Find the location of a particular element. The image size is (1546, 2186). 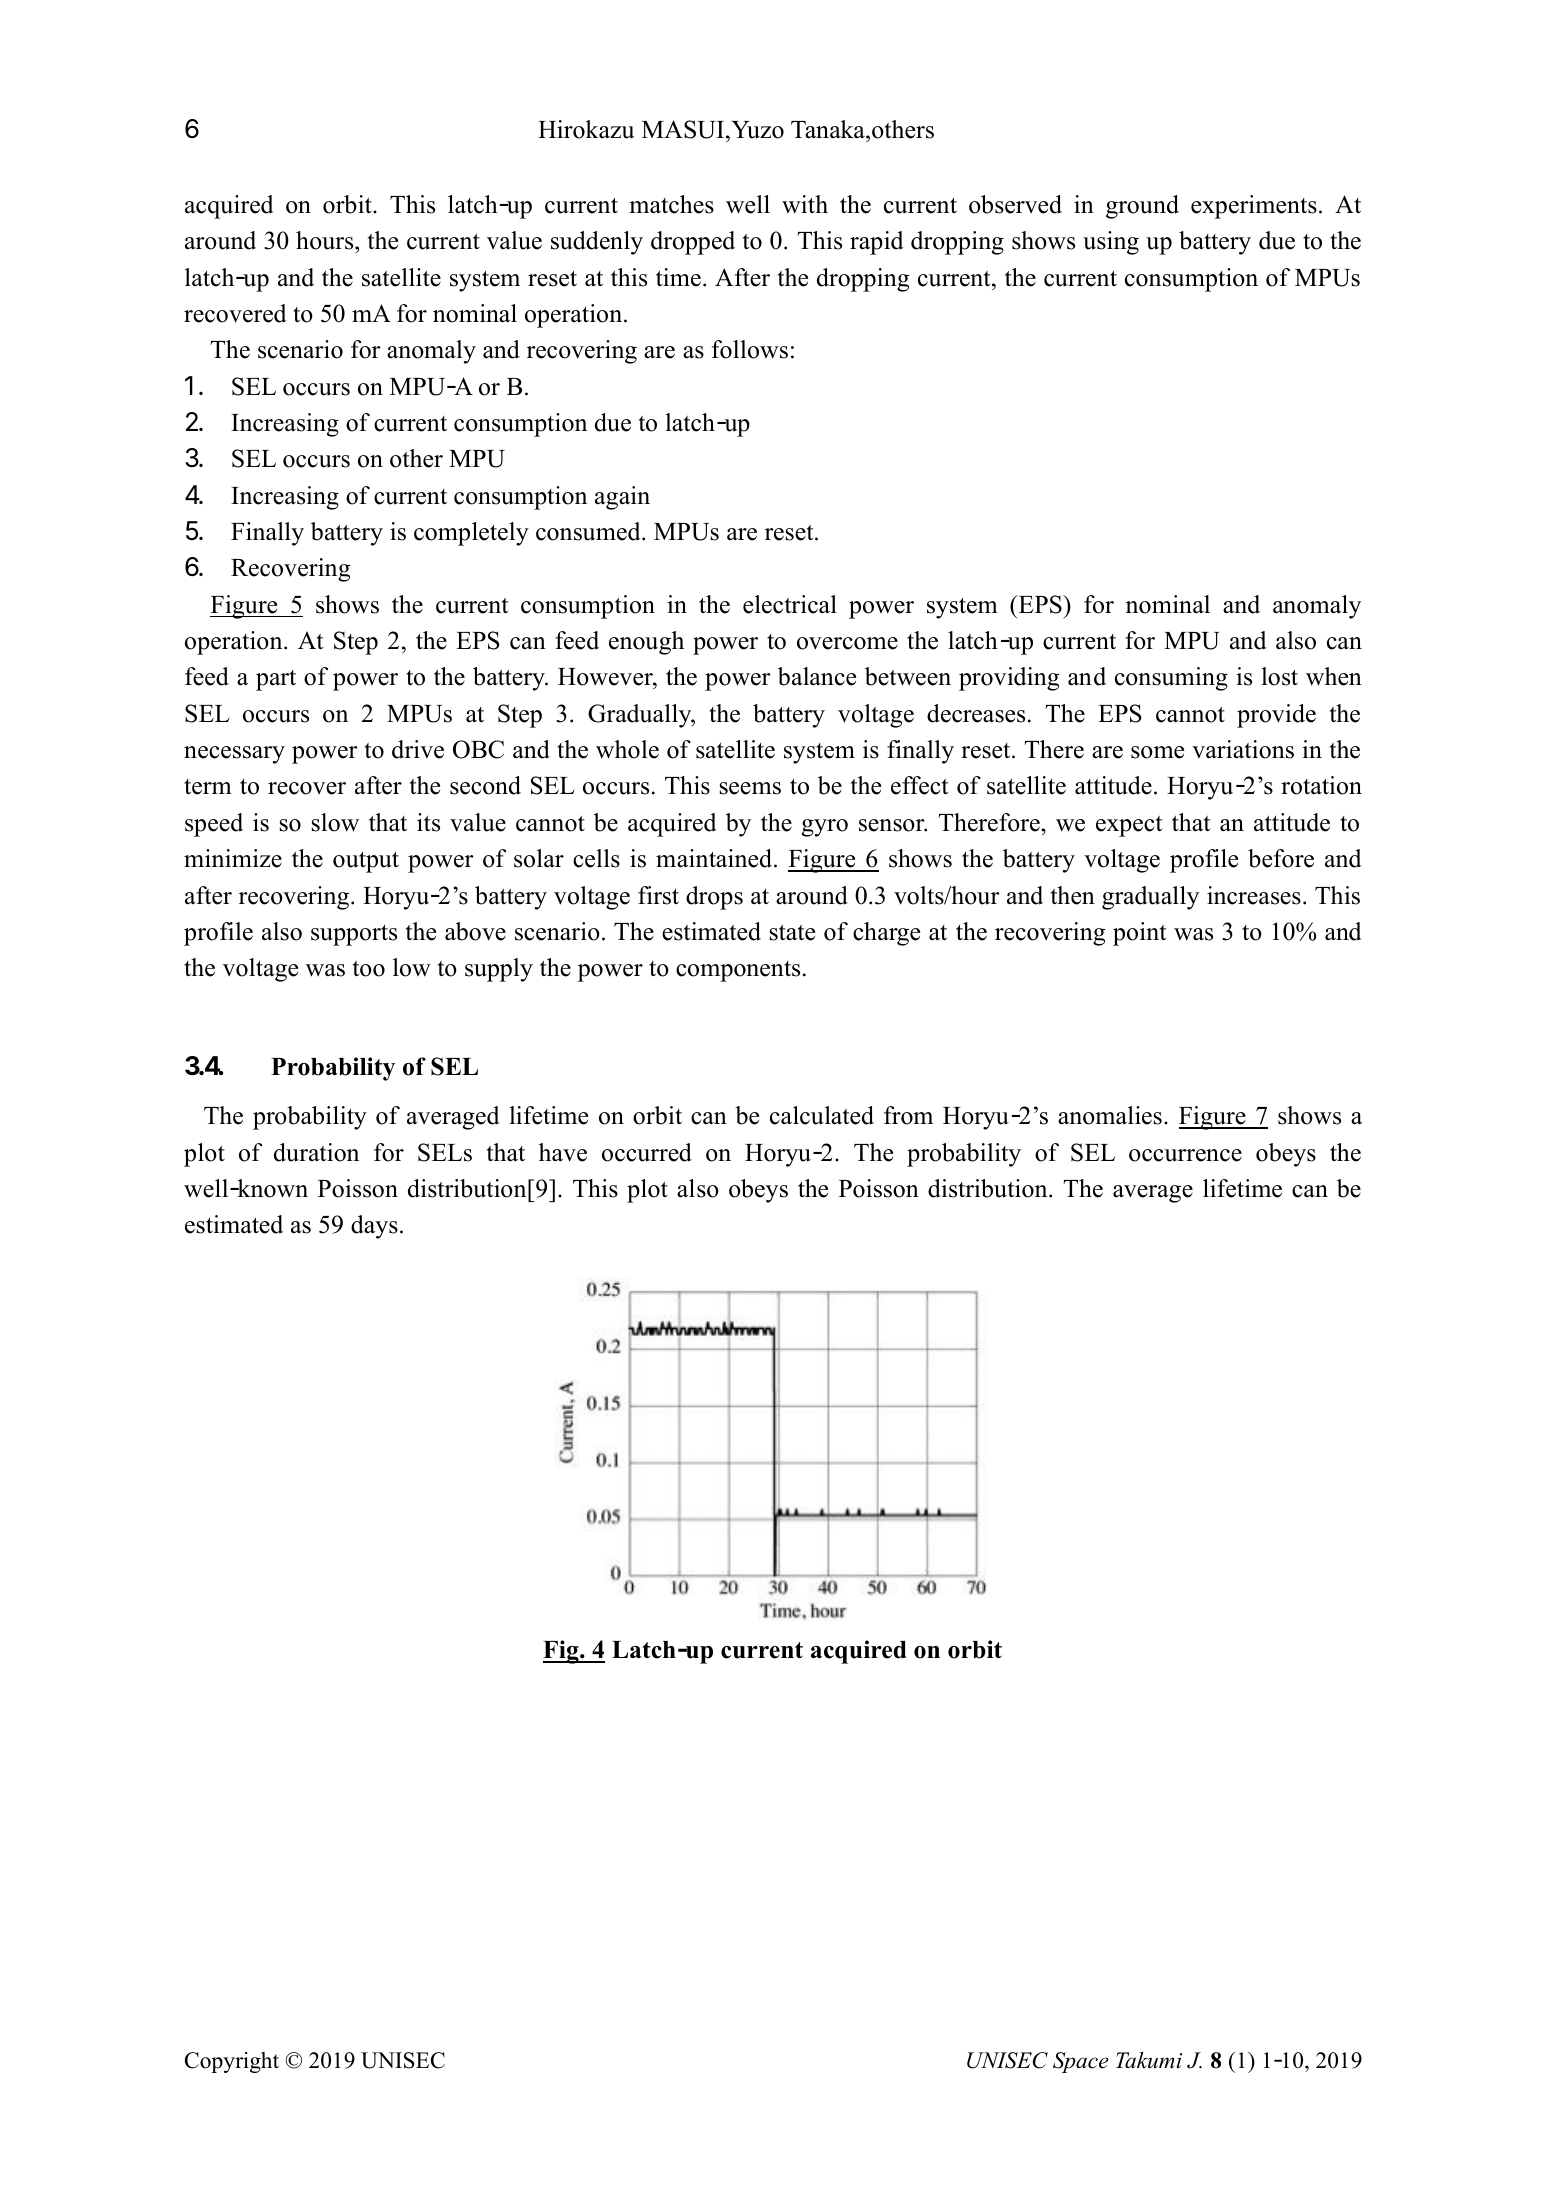

some is located at coordinates (1157, 752).
